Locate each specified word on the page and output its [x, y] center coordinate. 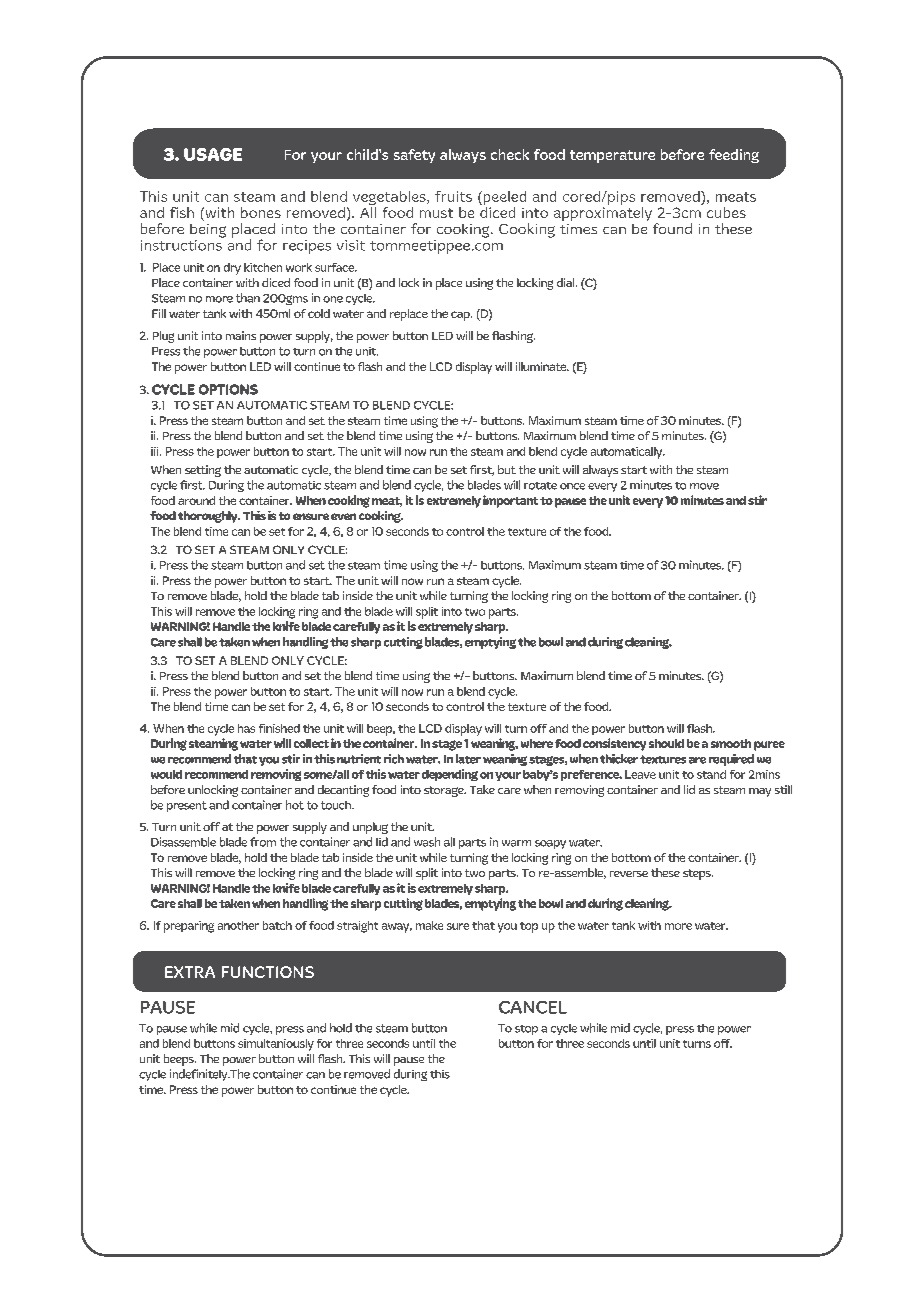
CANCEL [533, 1007]
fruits [453, 196]
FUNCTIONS [268, 972]
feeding [734, 156]
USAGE [213, 154]
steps [698, 874]
